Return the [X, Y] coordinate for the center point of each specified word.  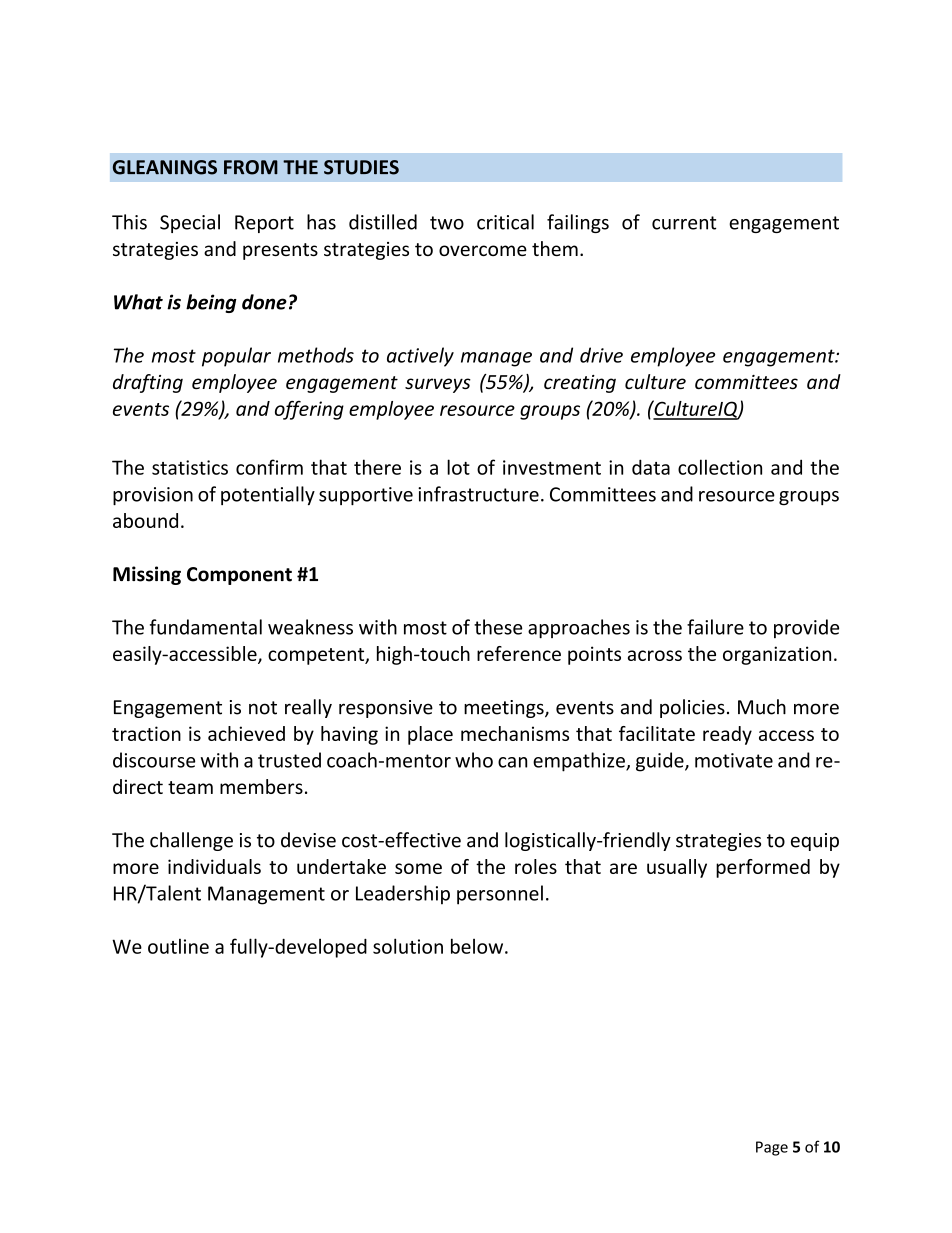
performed [763, 868]
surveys [438, 385]
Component [239, 576]
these [498, 627]
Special [190, 223]
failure [715, 627]
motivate [734, 760]
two [447, 223]
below [478, 946]
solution [408, 946]
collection [720, 467]
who [474, 760]
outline [178, 946]
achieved [246, 733]
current [684, 223]
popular [236, 357]
